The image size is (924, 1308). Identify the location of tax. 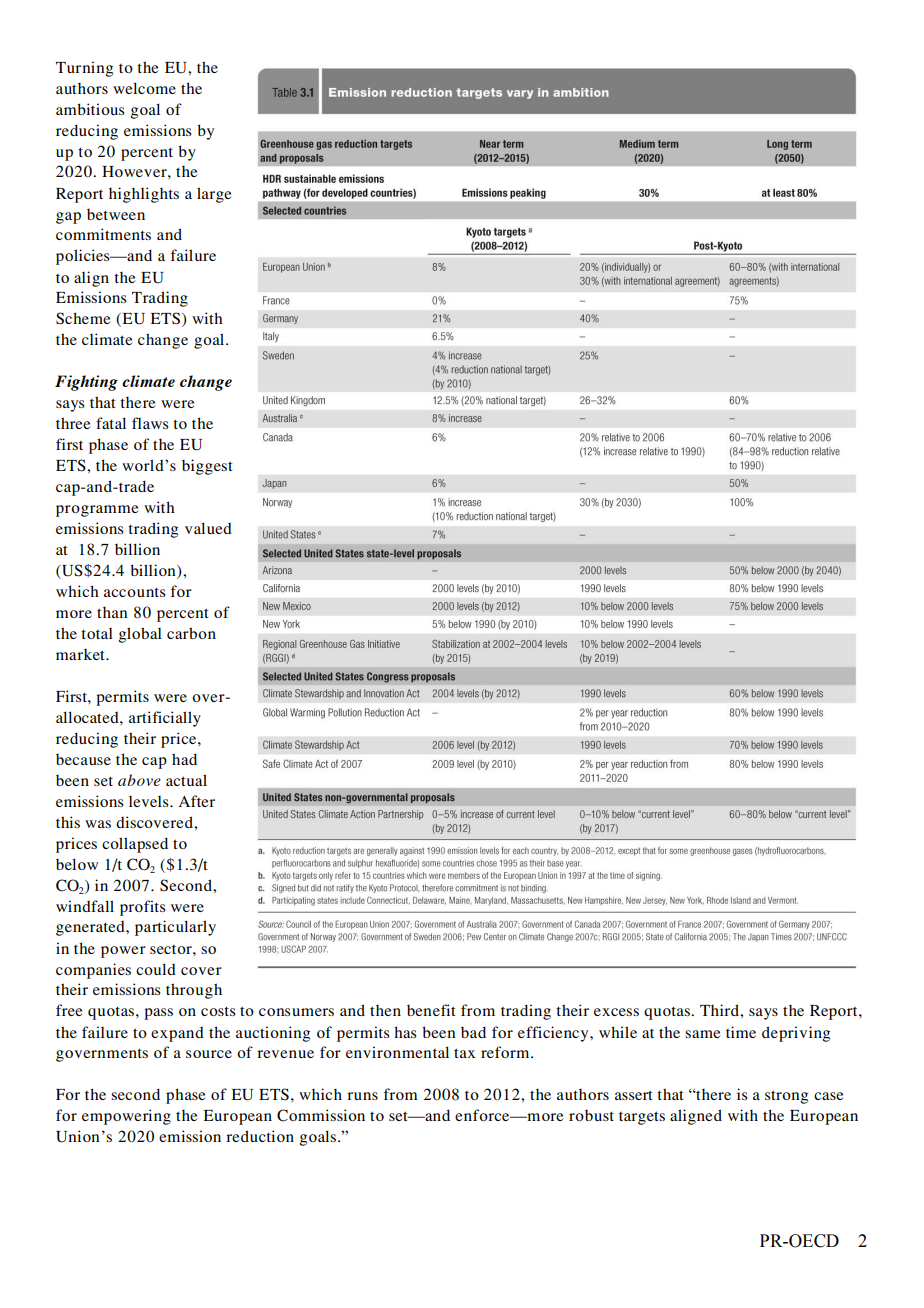
(464, 1053).
